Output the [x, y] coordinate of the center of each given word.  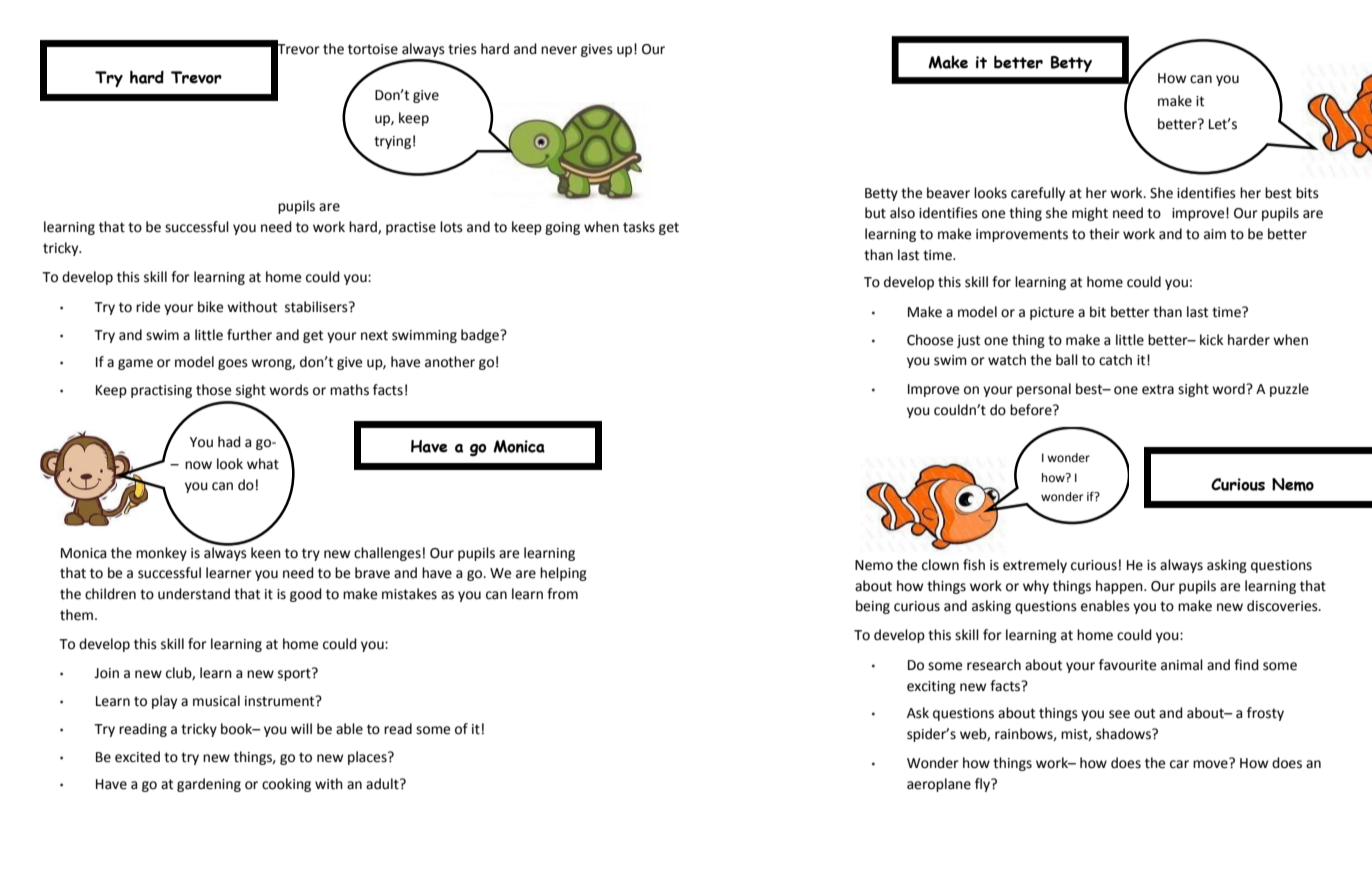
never [559, 50]
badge [481, 336]
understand [194, 594]
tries [462, 49]
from [562, 594]
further [249, 335]
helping [563, 574]
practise [411, 228]
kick [1211, 340]
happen [1120, 587]
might [1090, 214]
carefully [1038, 194]
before [1032, 410]
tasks [639, 227]
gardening [209, 785]
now [198, 465]
